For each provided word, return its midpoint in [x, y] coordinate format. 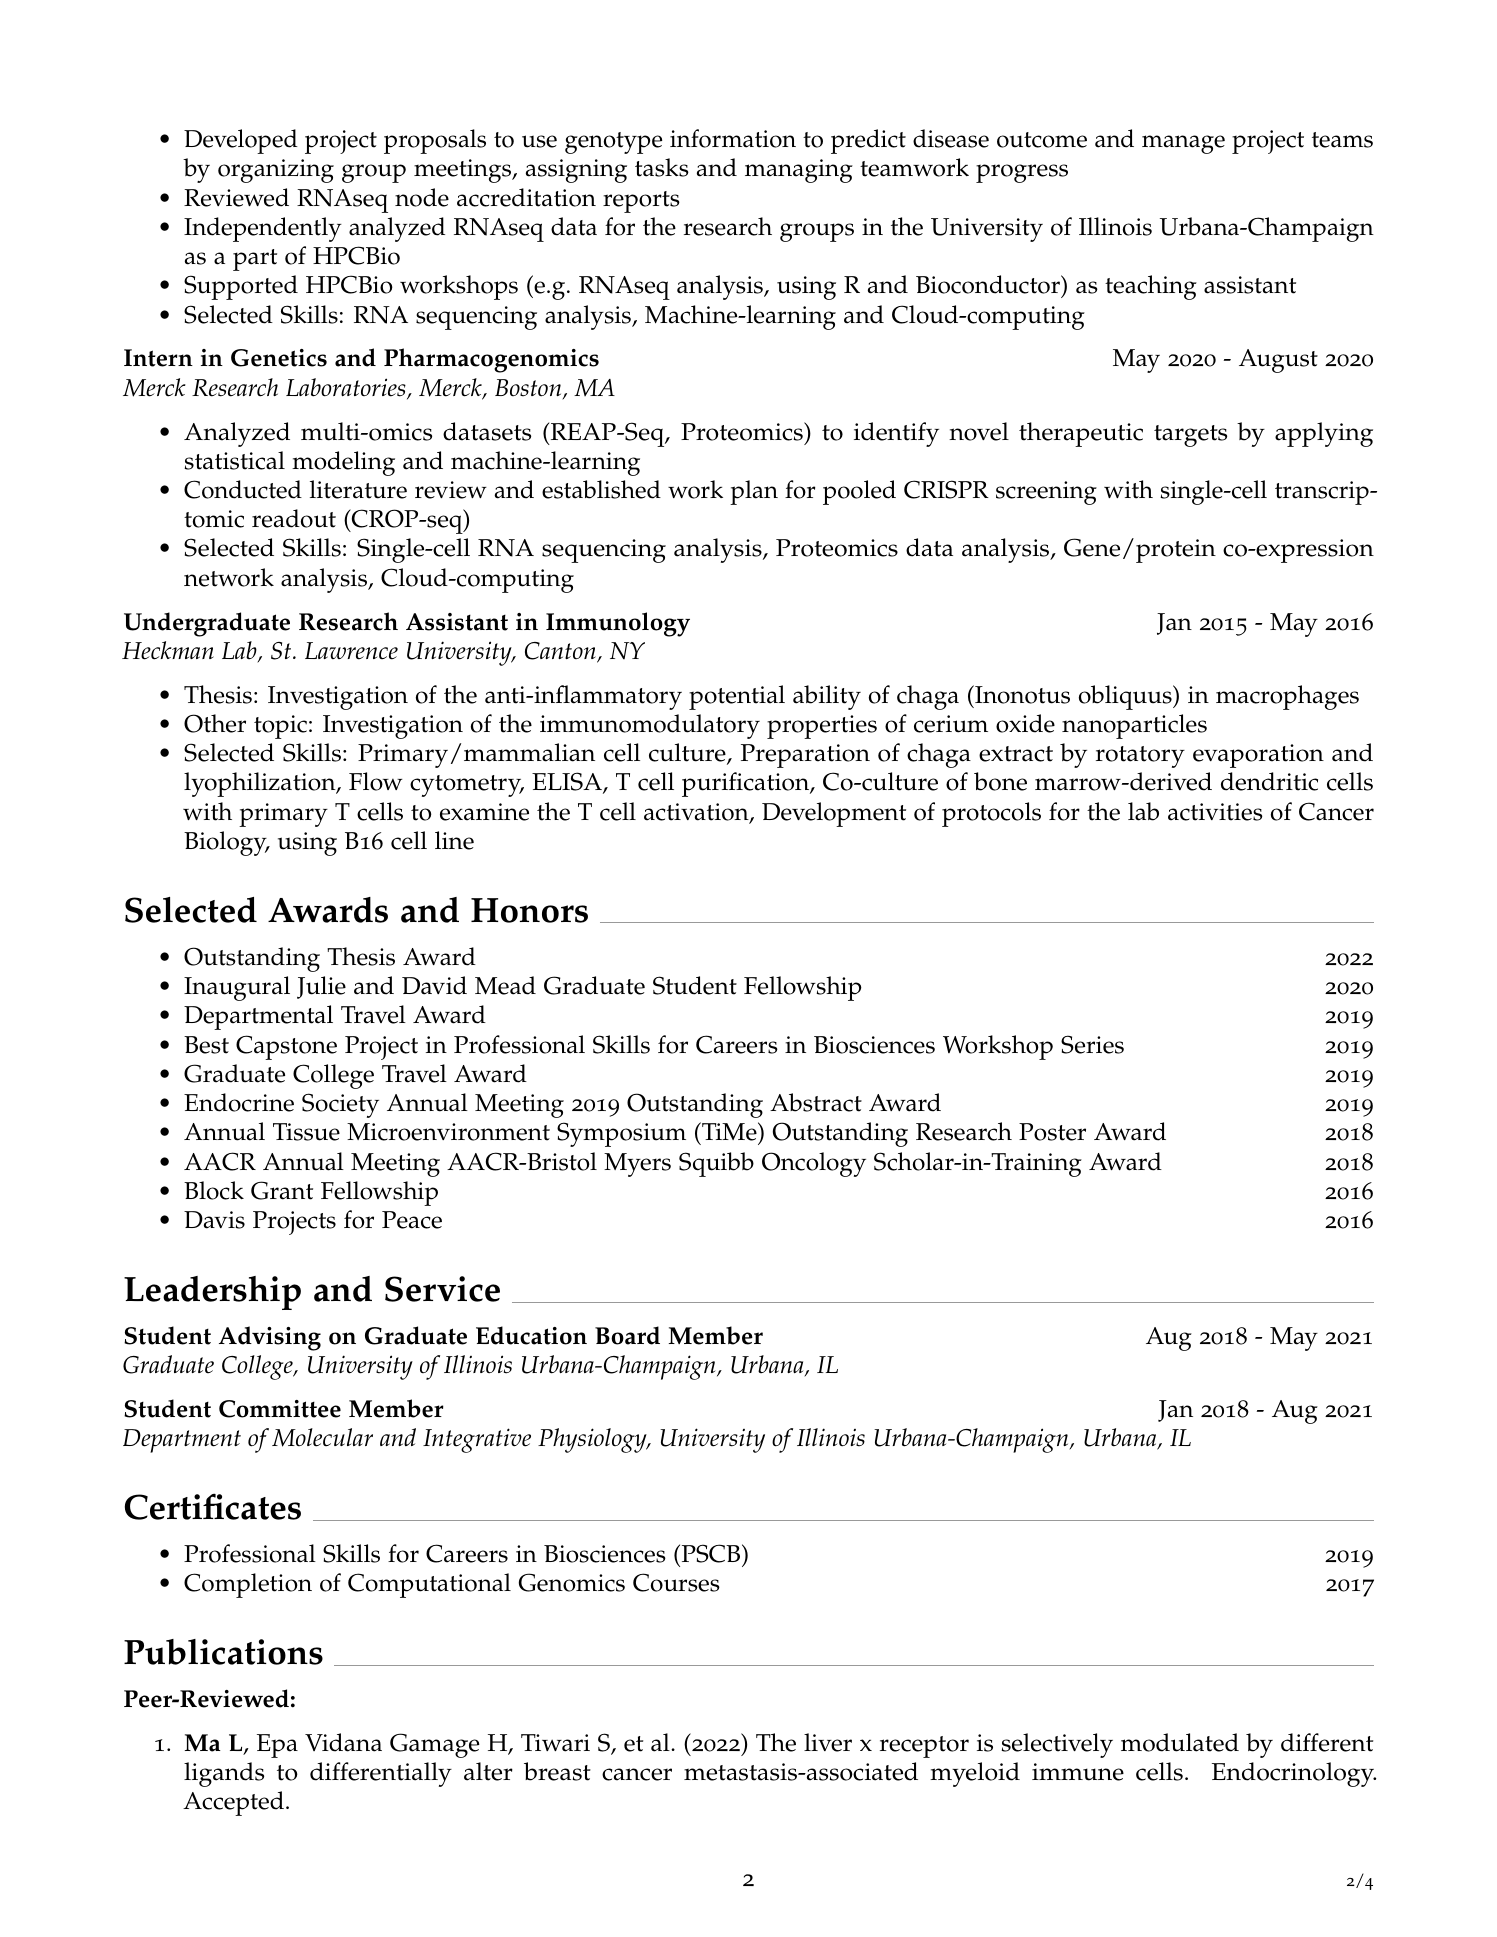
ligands [224, 1774]
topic [280, 727]
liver [828, 1742]
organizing [276, 171]
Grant [282, 1190]
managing [799, 171]
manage [1183, 144]
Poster [1052, 1132]
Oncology [814, 1164]
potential [737, 697]
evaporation [1258, 756]
